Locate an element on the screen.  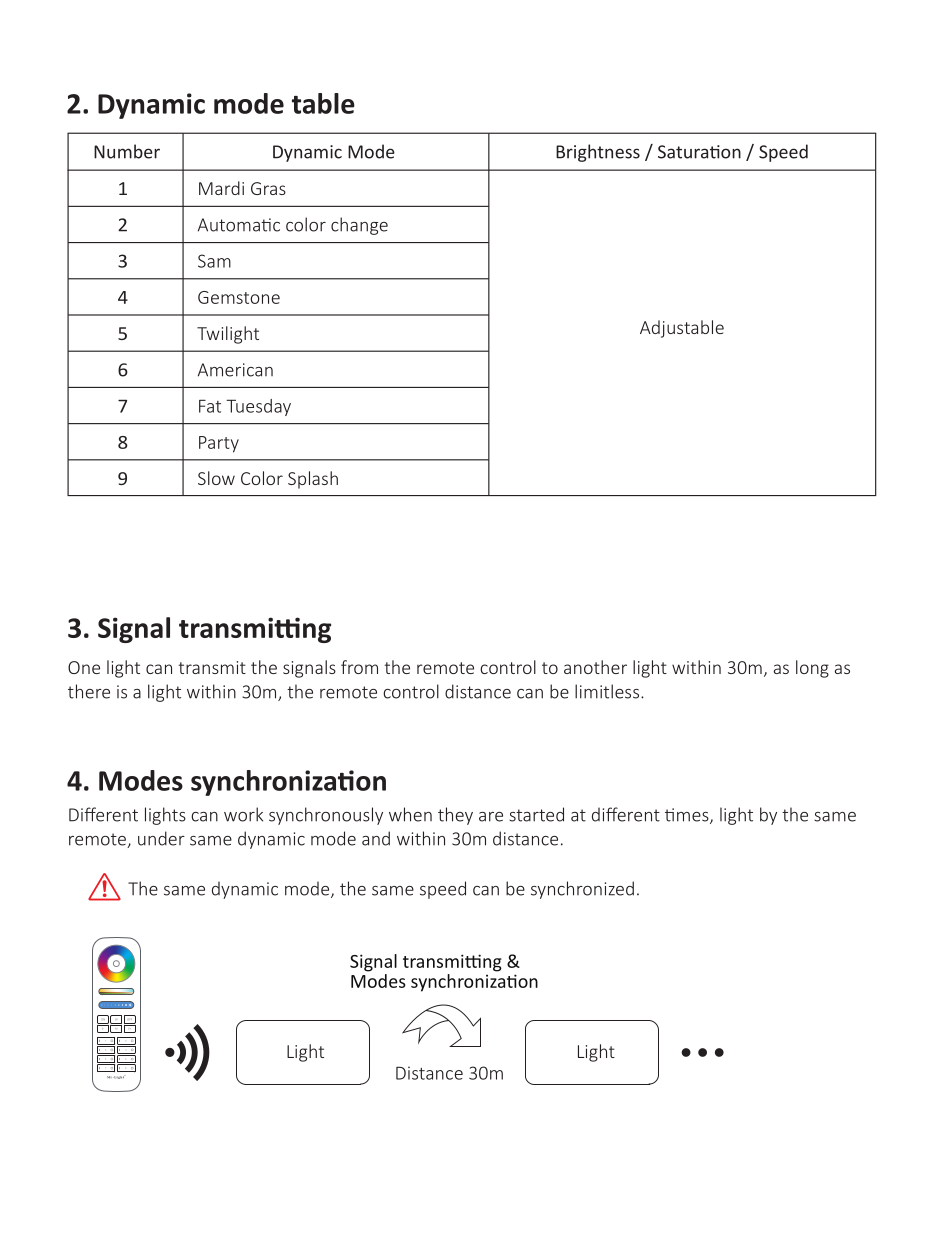
change is located at coordinates (359, 226).
